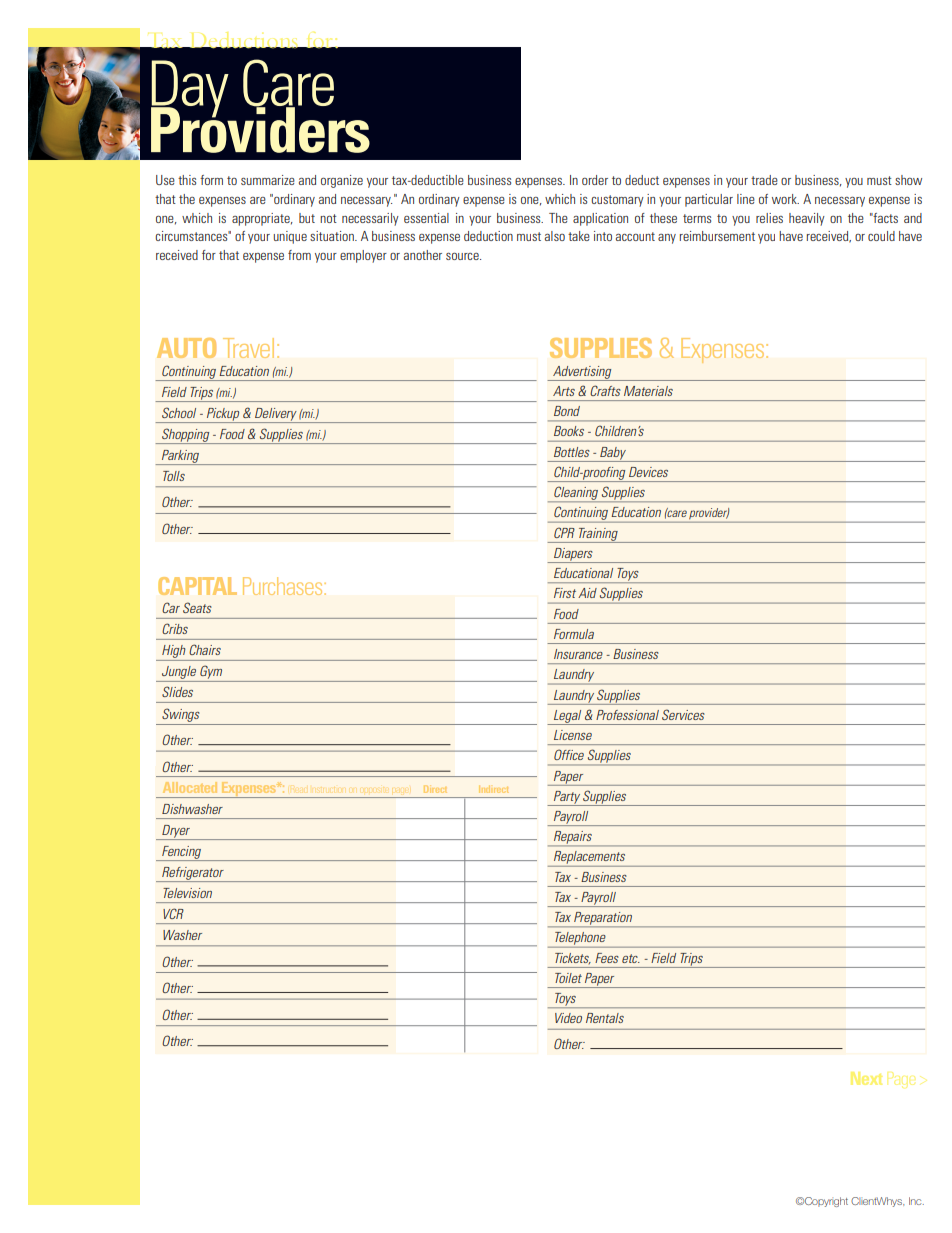  Describe the element at coordinates (683, 714) in the screenshot. I see `Services` at that location.
